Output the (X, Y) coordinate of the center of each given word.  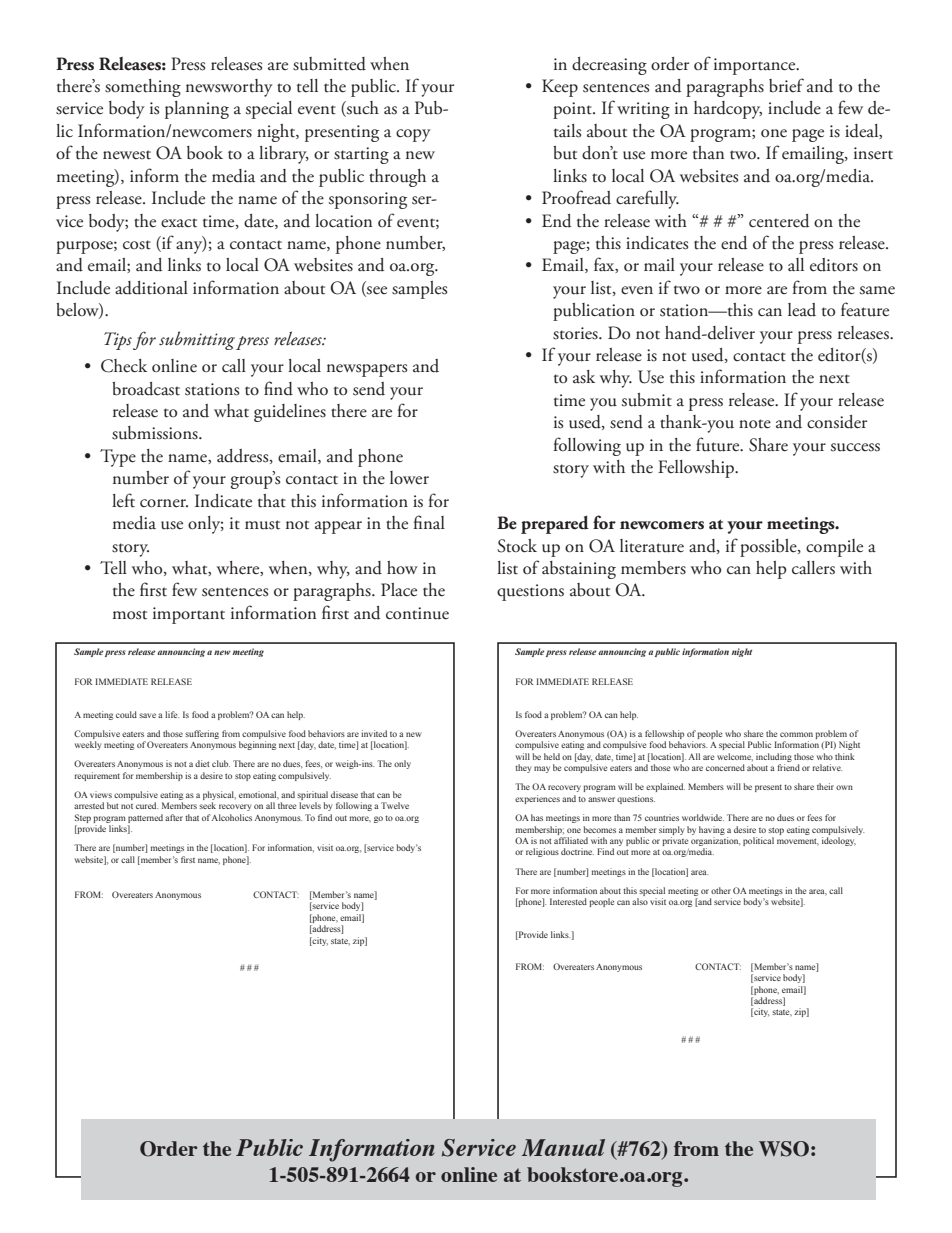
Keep (560, 88)
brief (786, 85)
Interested (568, 901)
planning (197, 110)
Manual (563, 1147)
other (721, 890)
